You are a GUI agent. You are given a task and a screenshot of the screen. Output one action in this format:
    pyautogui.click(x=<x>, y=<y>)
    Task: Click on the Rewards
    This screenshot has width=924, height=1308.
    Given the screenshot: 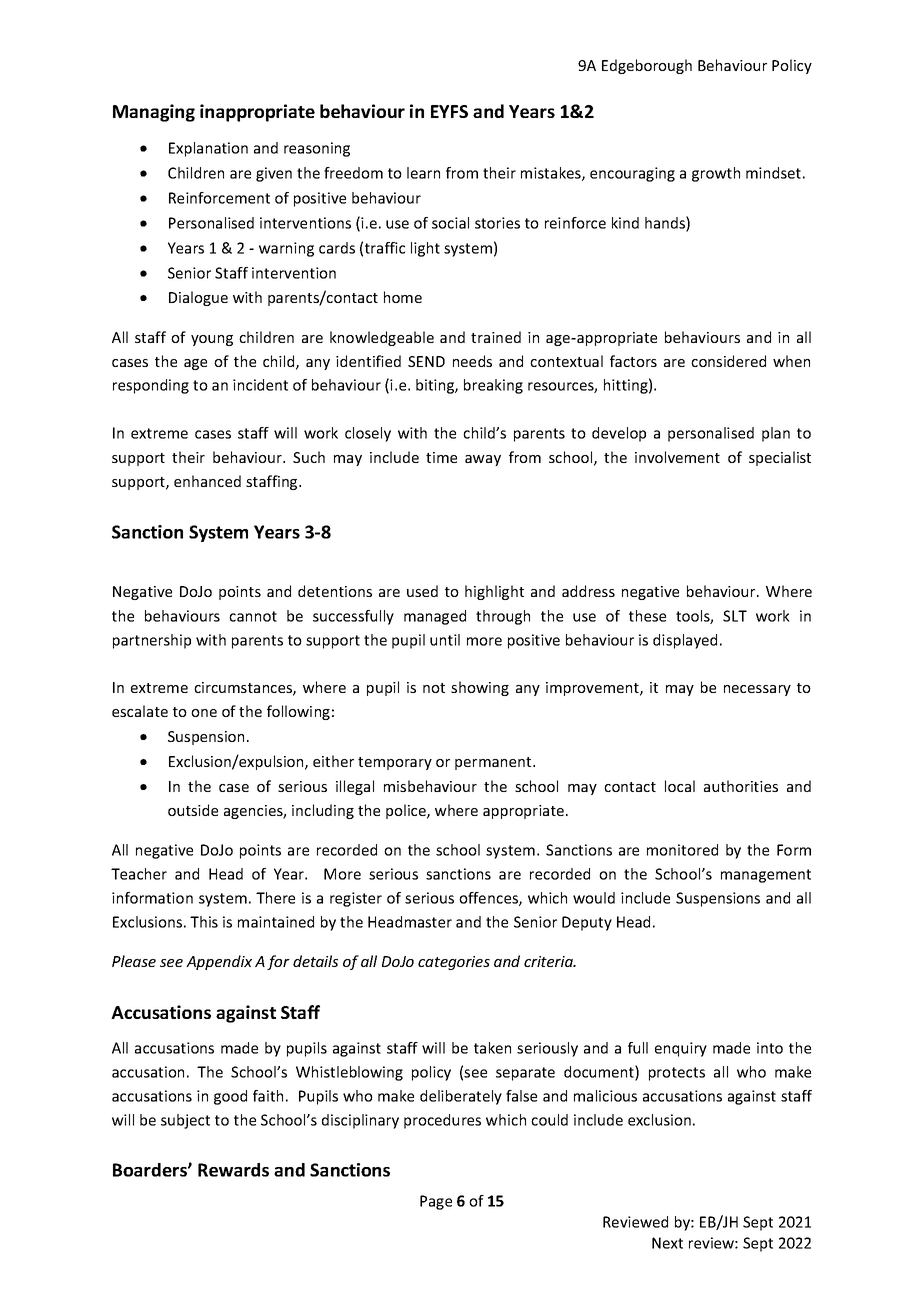 What is the action you would take?
    pyautogui.click(x=233, y=1170)
